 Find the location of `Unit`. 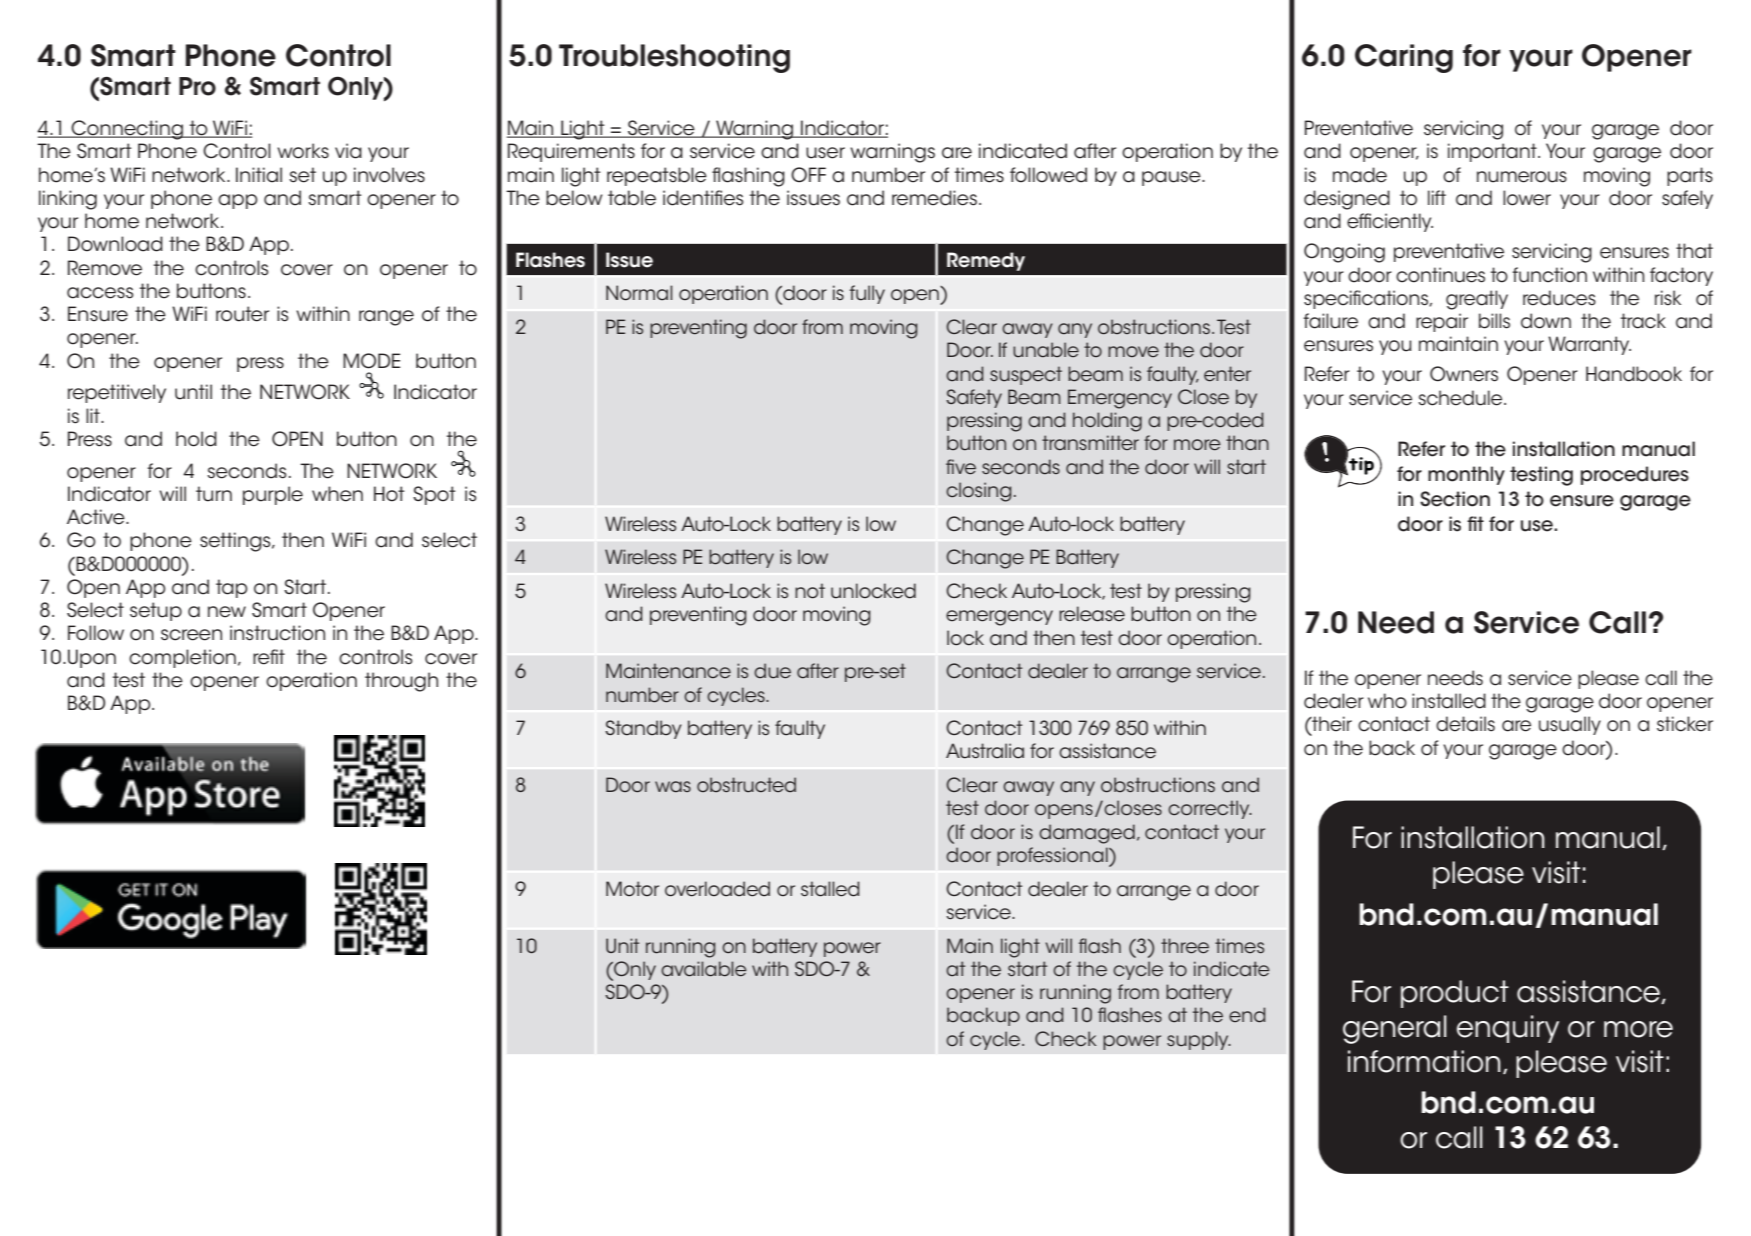

Unit is located at coordinates (622, 945).
